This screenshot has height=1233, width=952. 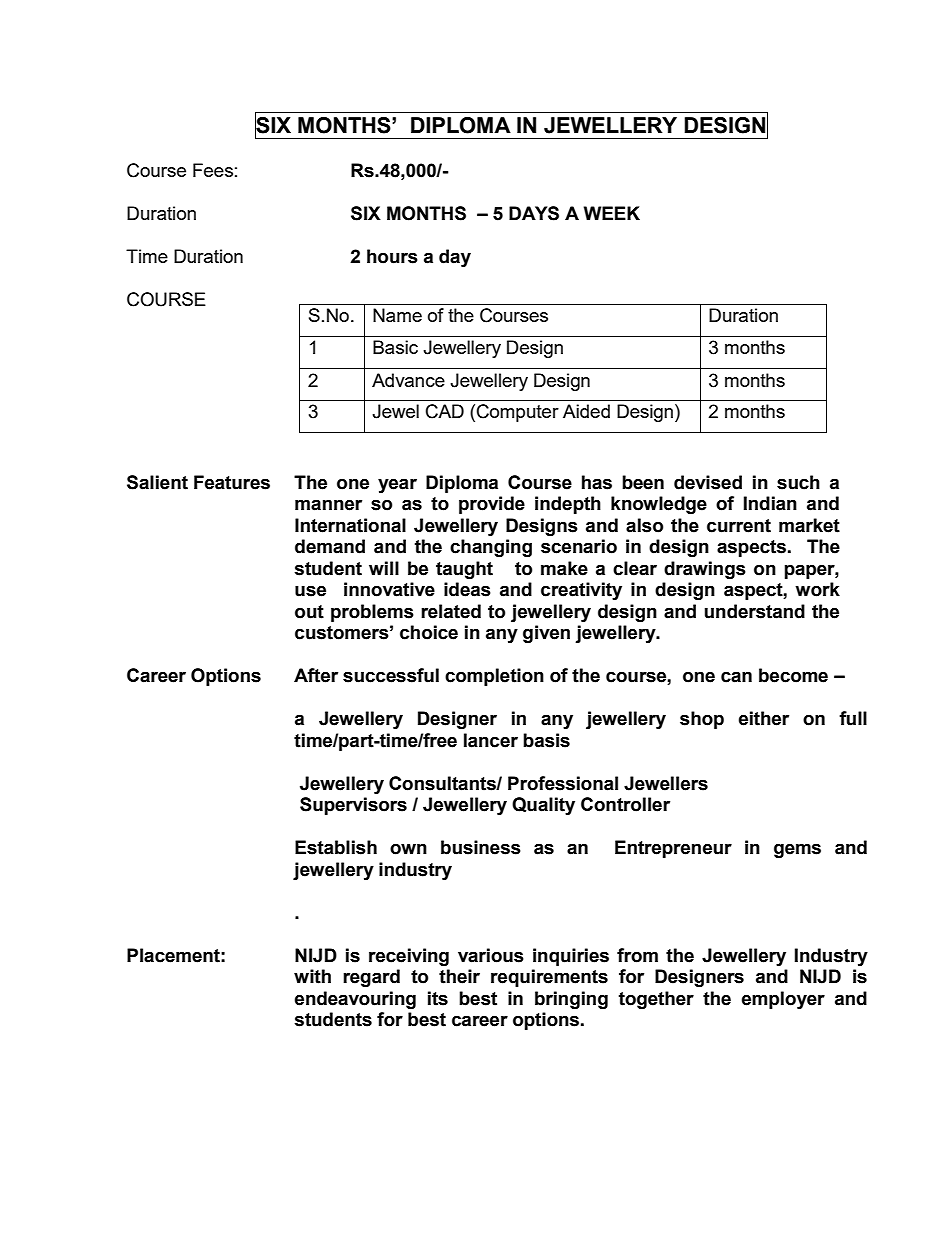 What do you see at coordinates (312, 976) in the screenshot?
I see `with` at bounding box center [312, 976].
